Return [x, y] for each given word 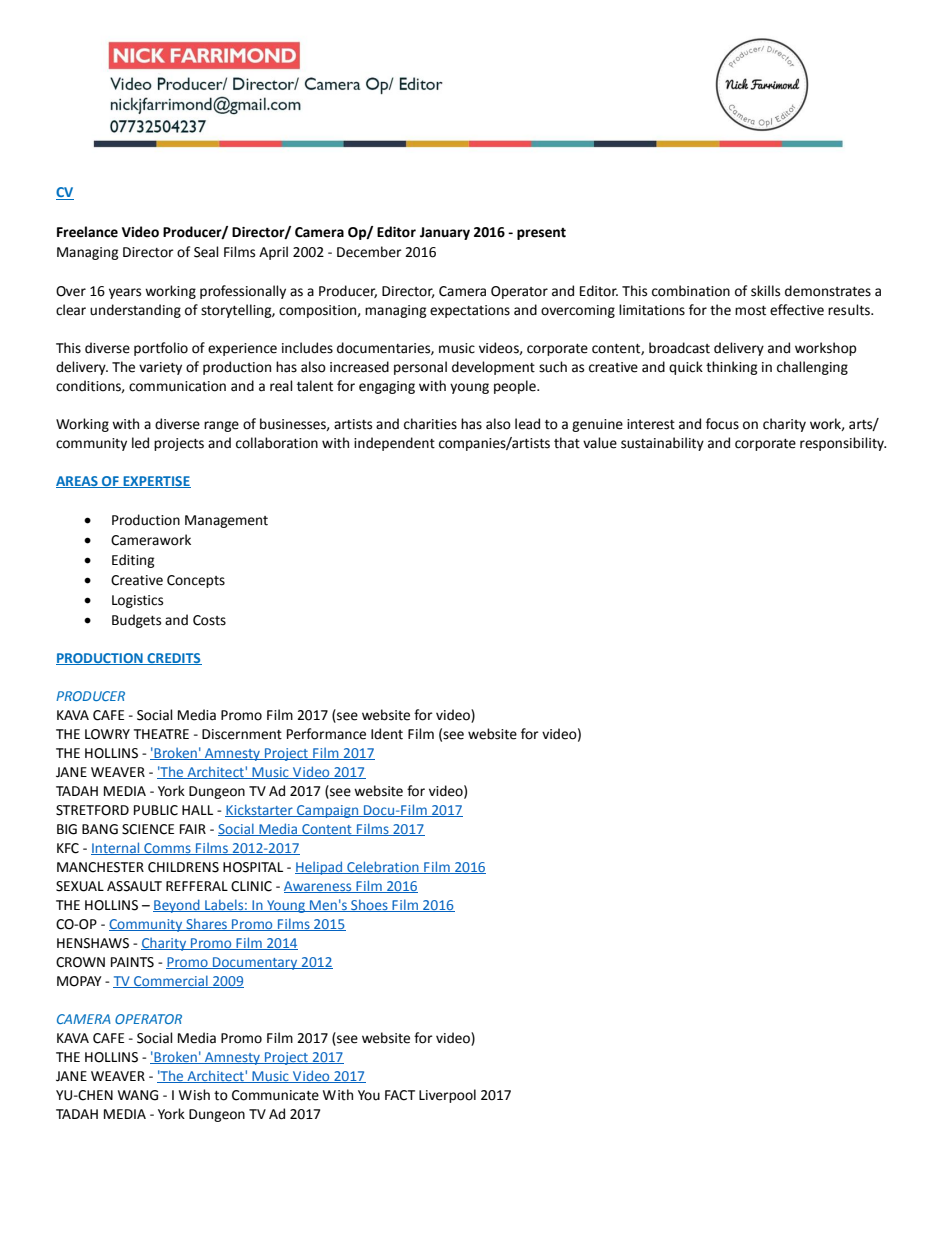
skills [765, 291]
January [445, 233]
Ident [387, 734]
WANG [138, 1095]
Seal [206, 252]
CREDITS [173, 659]
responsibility [843, 444]
